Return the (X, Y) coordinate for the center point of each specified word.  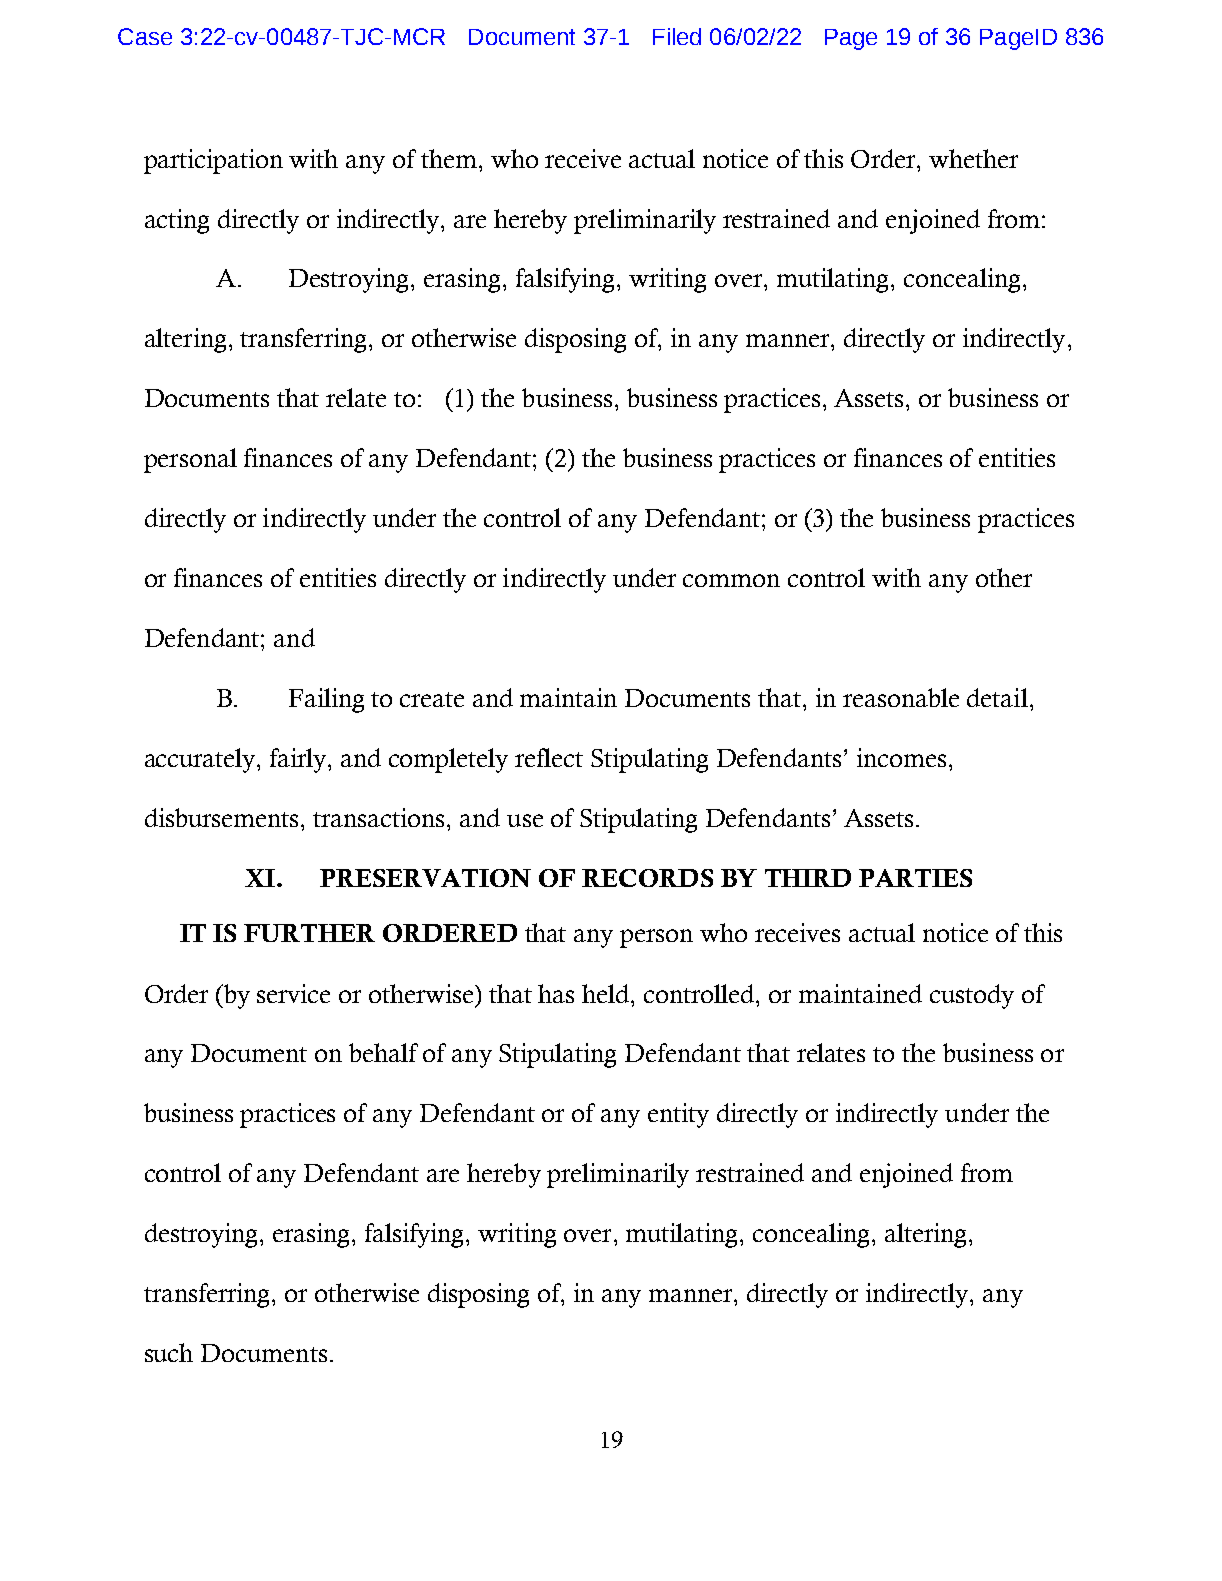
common (731, 580)
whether (973, 158)
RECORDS (647, 878)
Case (145, 36)
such (169, 1352)
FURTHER (309, 933)
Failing (326, 700)
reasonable (901, 697)
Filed (677, 36)
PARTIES (915, 878)
